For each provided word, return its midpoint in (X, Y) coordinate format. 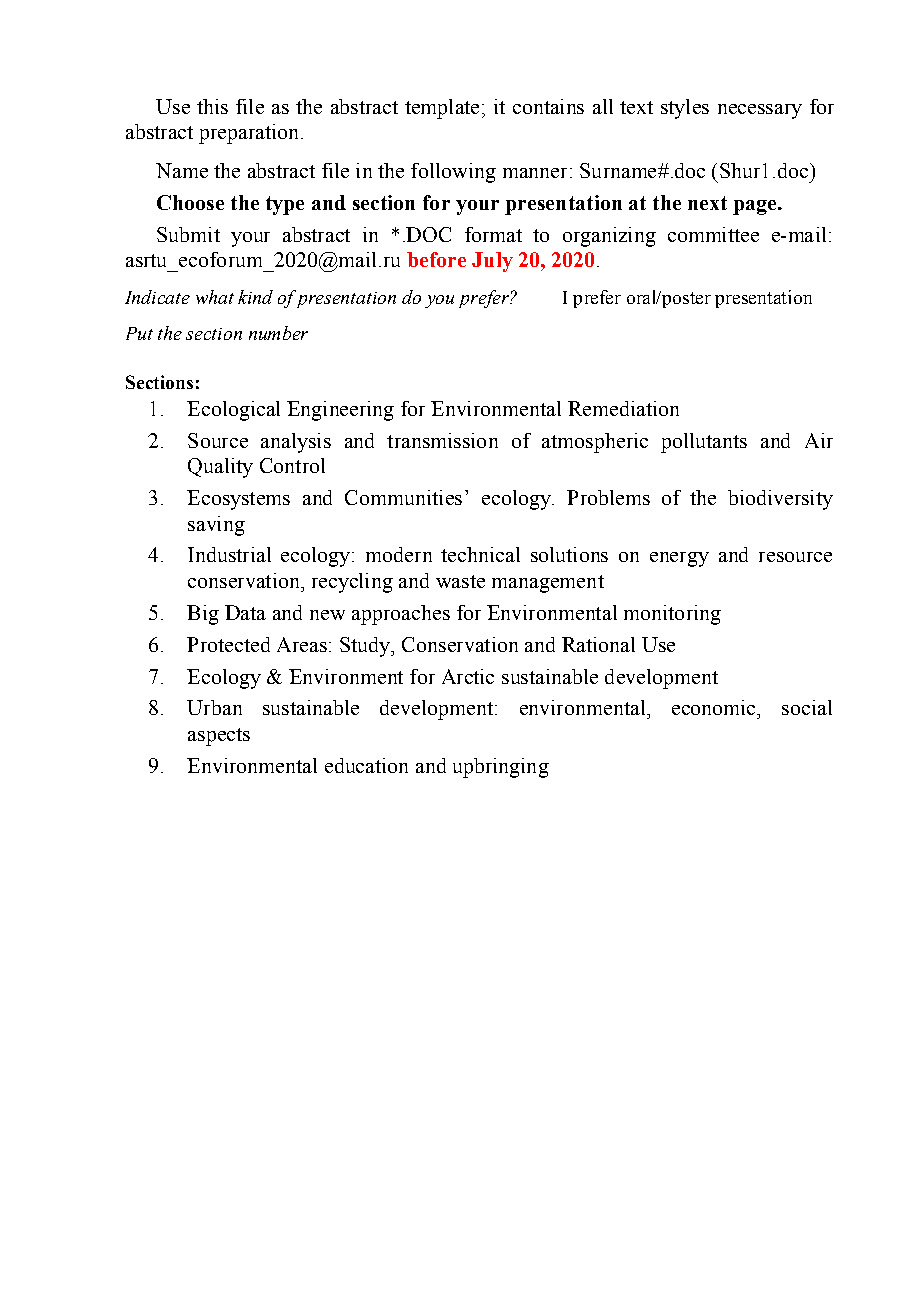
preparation (248, 134)
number (278, 333)
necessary (760, 111)
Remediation (623, 408)
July (492, 262)
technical (480, 554)
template (442, 109)
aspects (219, 737)
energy (679, 559)
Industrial (229, 554)
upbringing (501, 768)
